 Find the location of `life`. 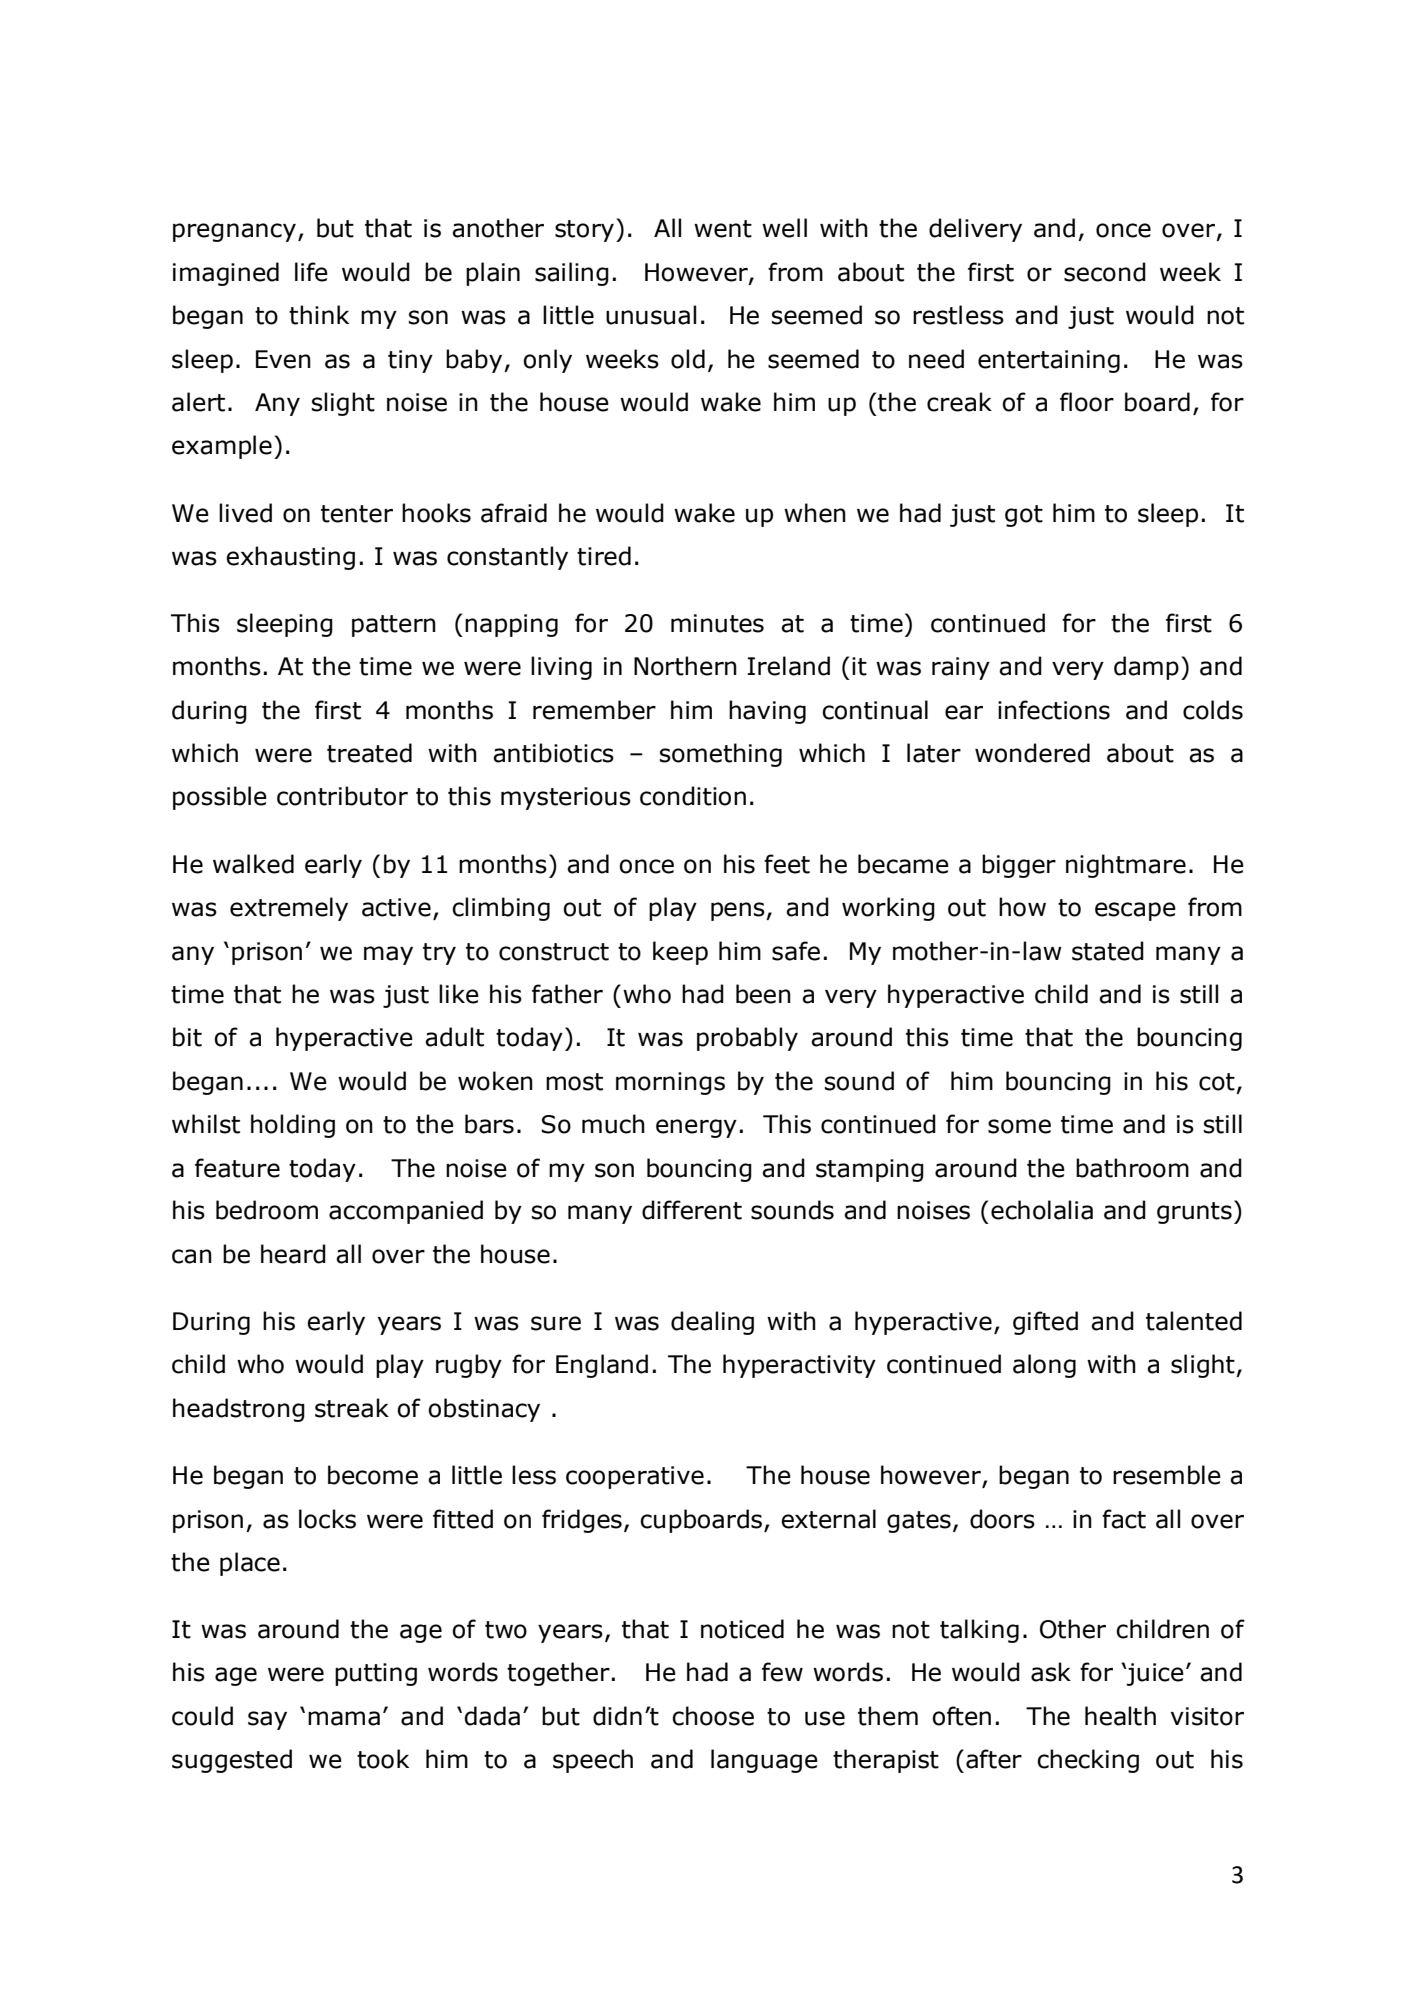

life is located at coordinates (311, 272).
